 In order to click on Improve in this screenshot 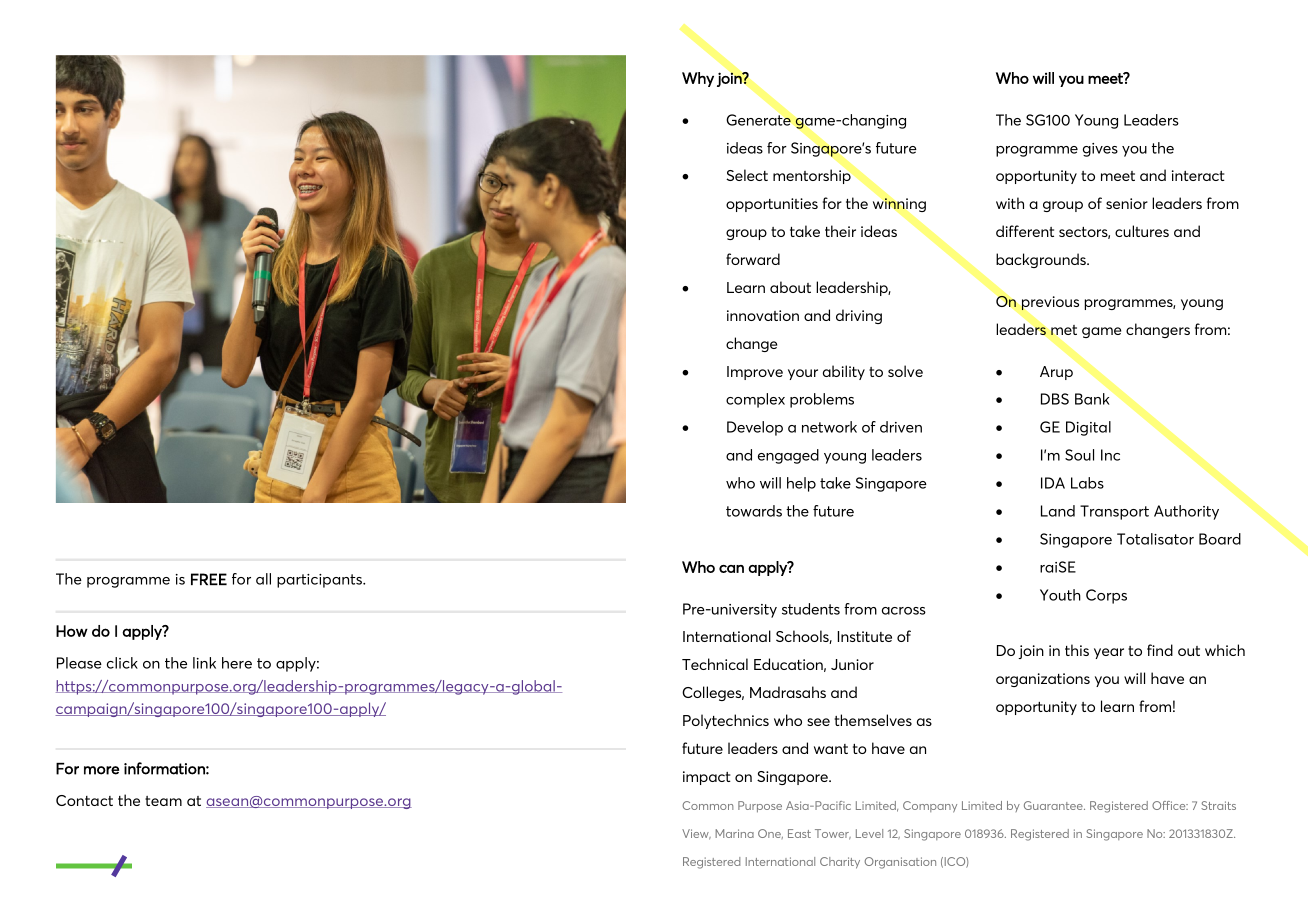, I will do `click(755, 373)`.
